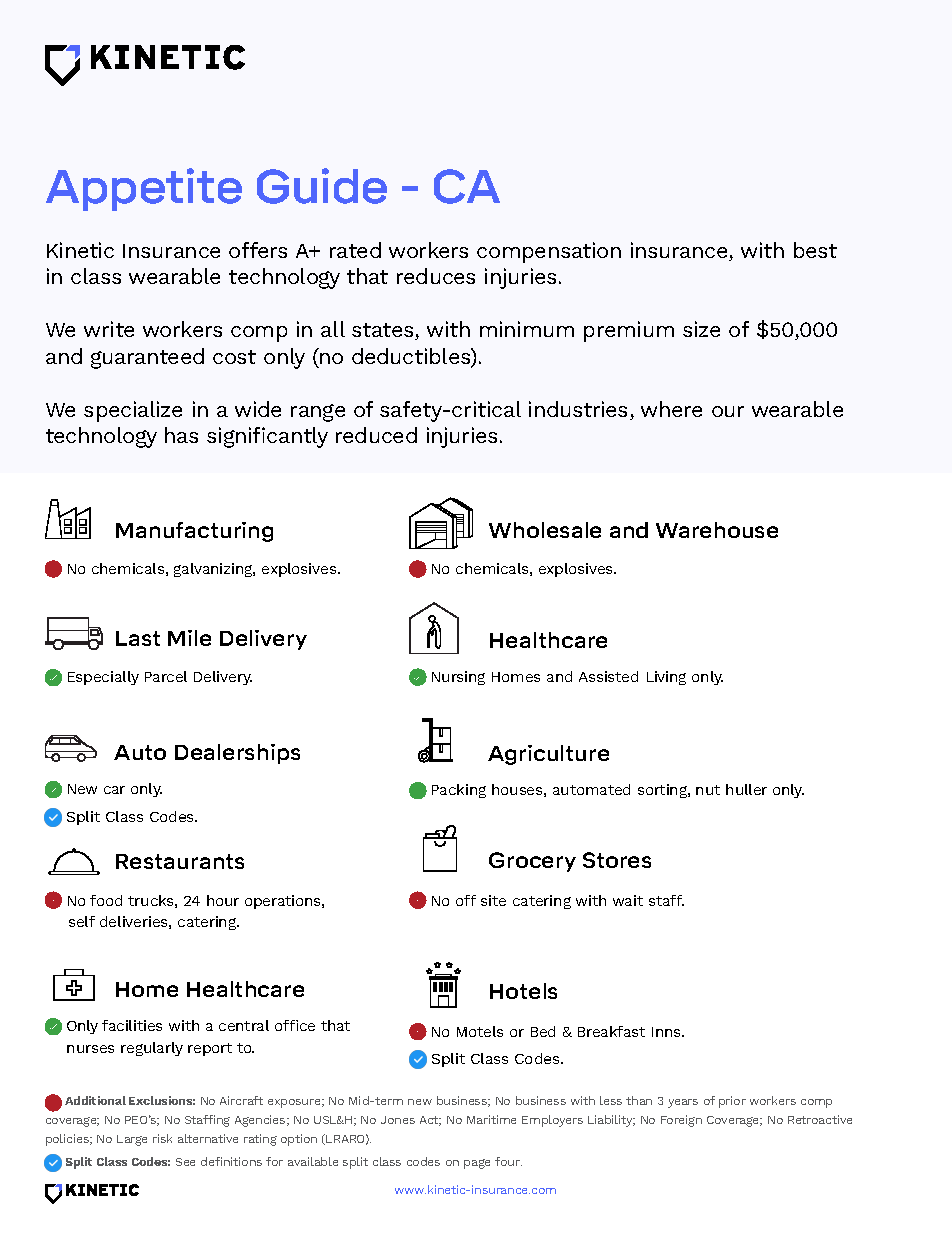 The height and width of the image is (1233, 952). What do you see at coordinates (493, 900) in the image?
I see `site` at bounding box center [493, 900].
